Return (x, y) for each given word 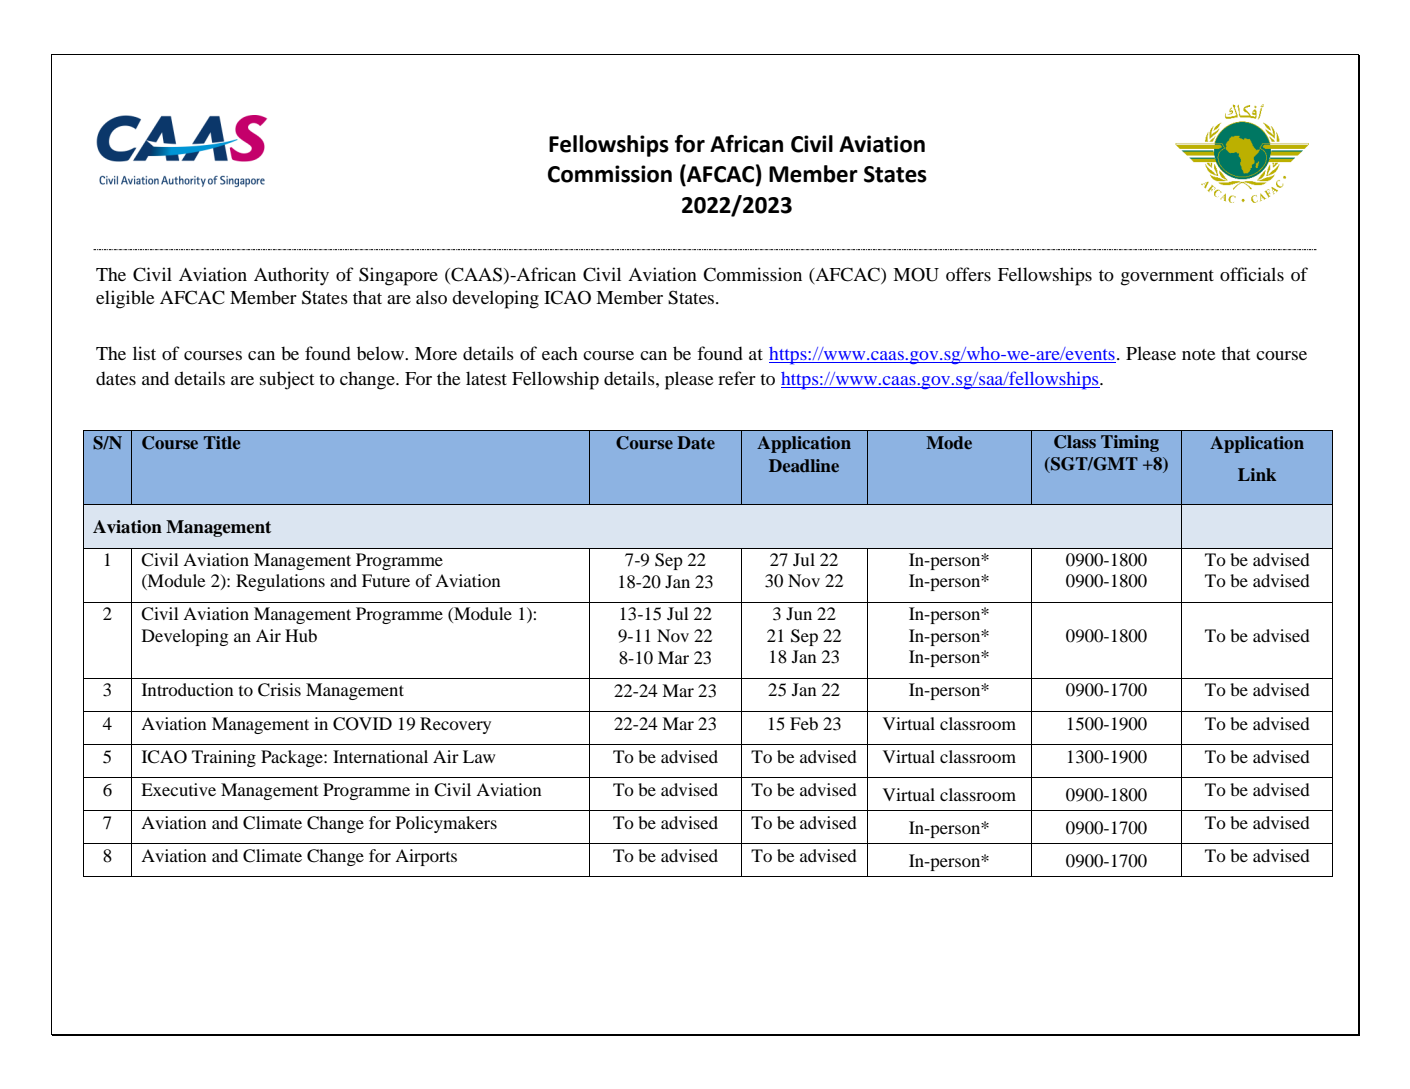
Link (1257, 474)
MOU (916, 274)
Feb (804, 723)
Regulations (280, 582)
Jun (799, 613)
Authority (291, 276)
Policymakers (446, 824)
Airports (426, 857)
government (1167, 278)
